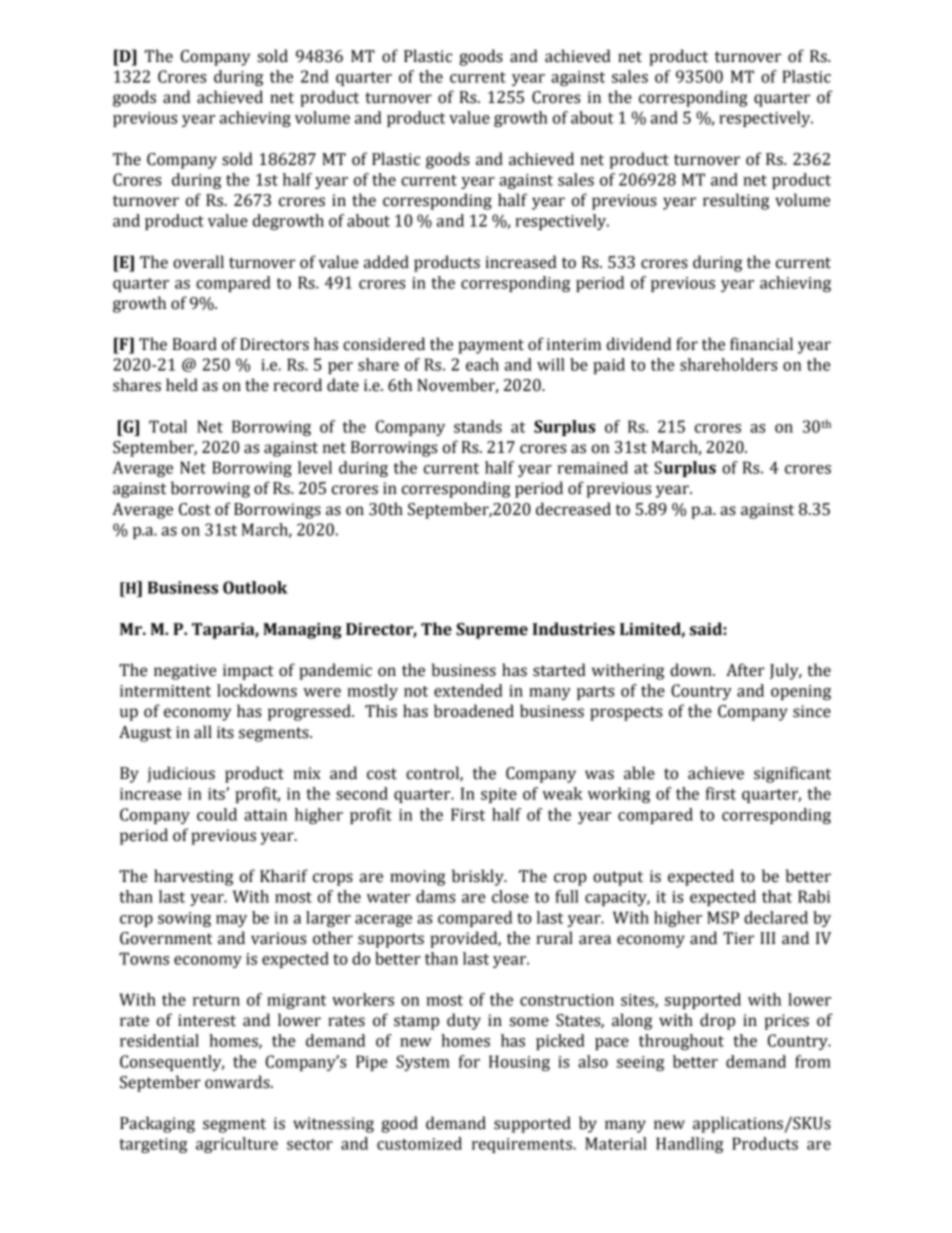  I want to click on resulting, so click(736, 201).
